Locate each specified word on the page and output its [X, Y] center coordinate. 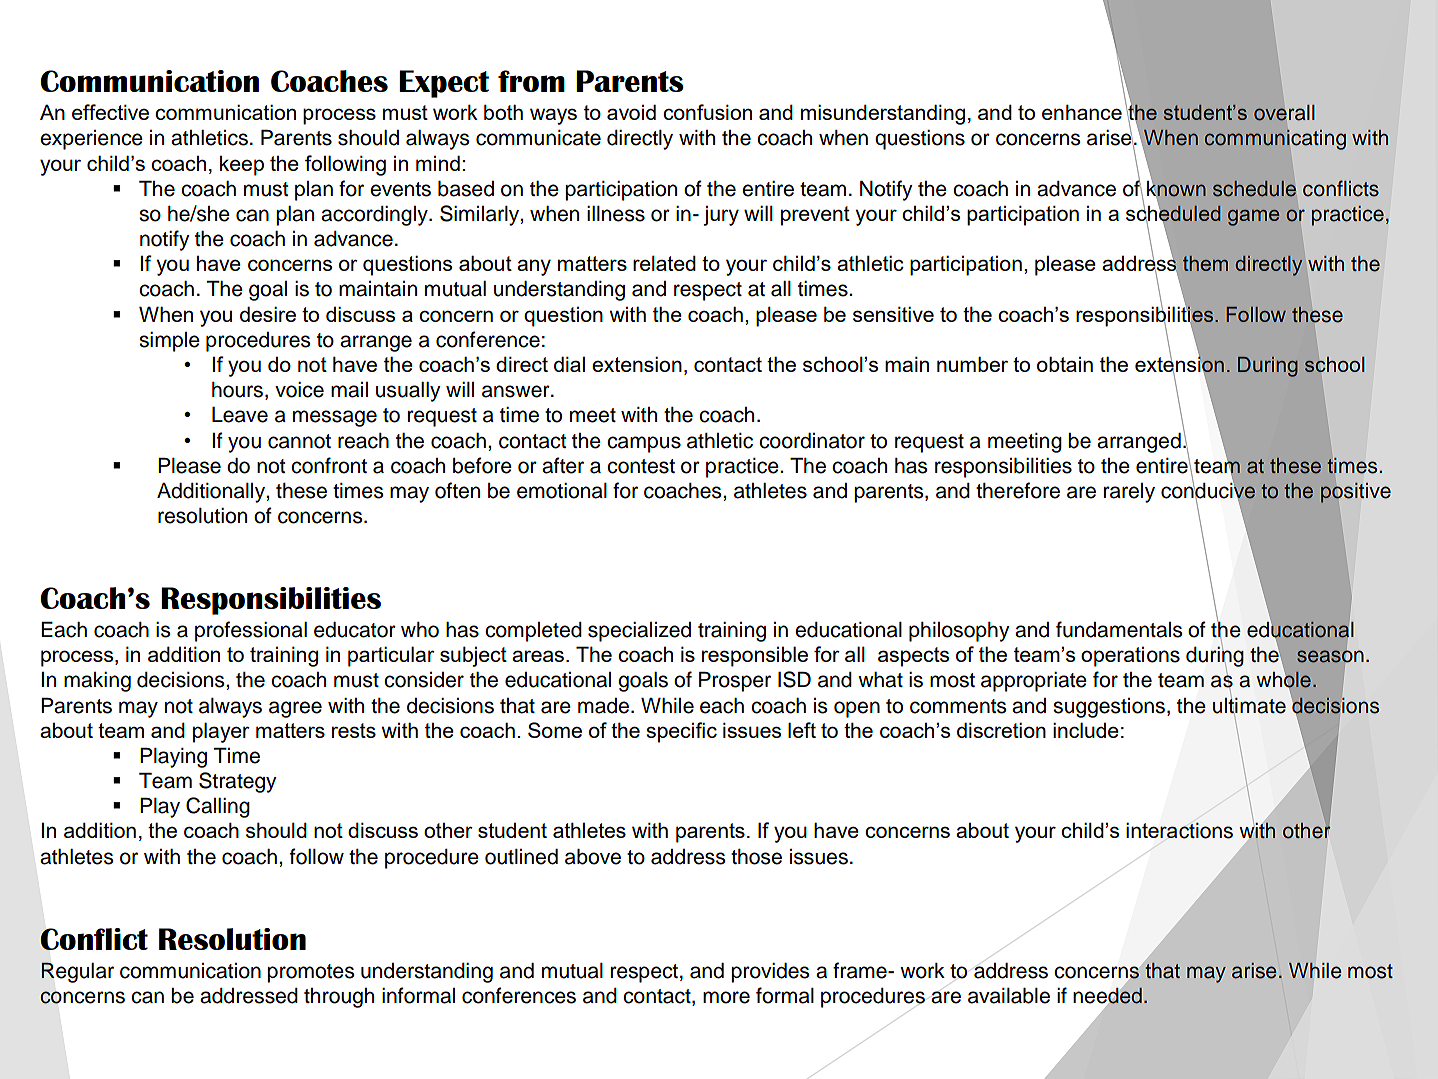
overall [1284, 113]
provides [770, 973]
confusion [707, 112]
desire [268, 314]
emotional [562, 491]
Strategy [238, 782]
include [1086, 730]
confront [329, 465]
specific [681, 732]
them [1205, 263]
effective [110, 112]
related [664, 263]
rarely [1129, 493]
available [1009, 996]
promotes [310, 973]
